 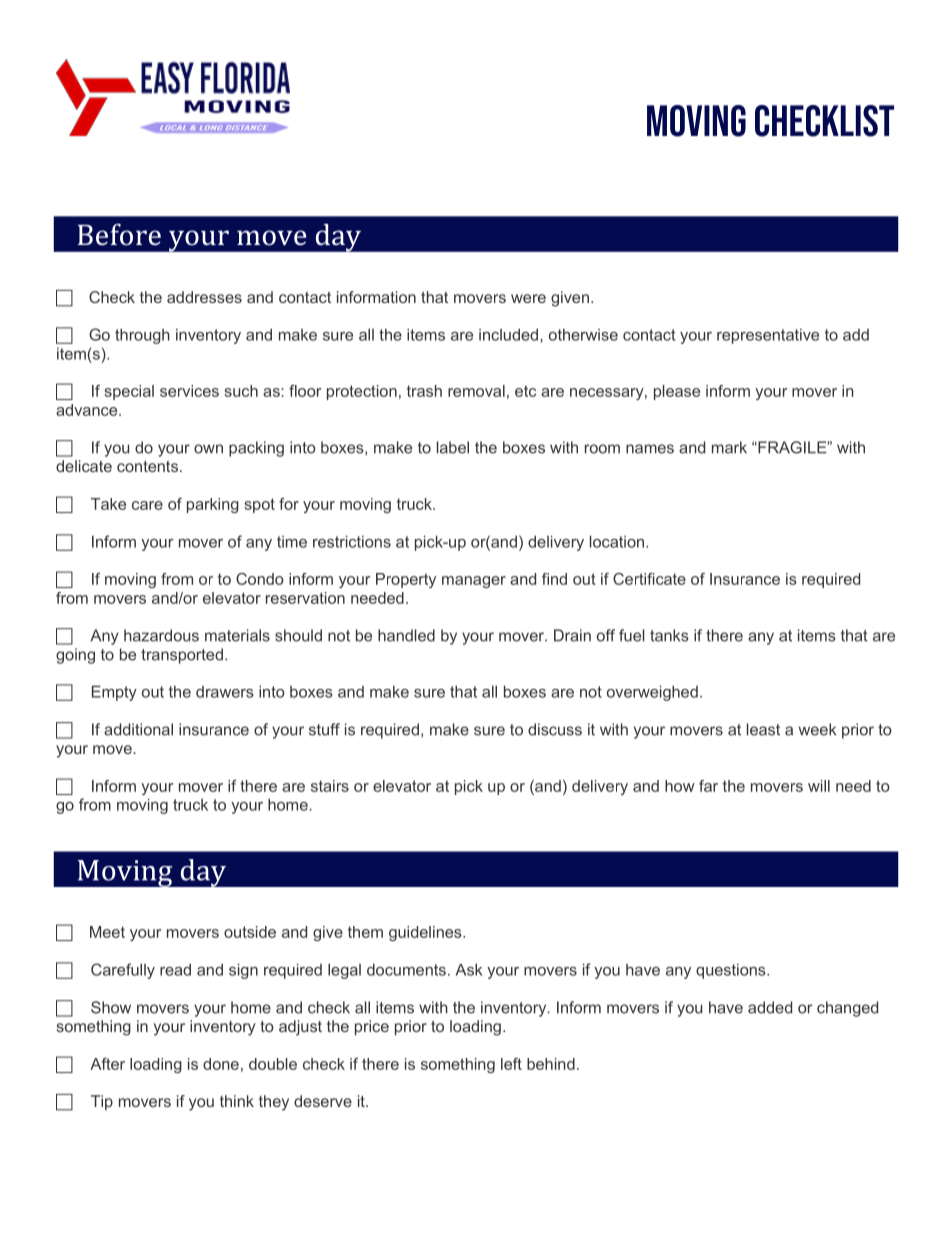 What do you see at coordinates (770, 1007) in the screenshot?
I see `added` at bounding box center [770, 1007].
